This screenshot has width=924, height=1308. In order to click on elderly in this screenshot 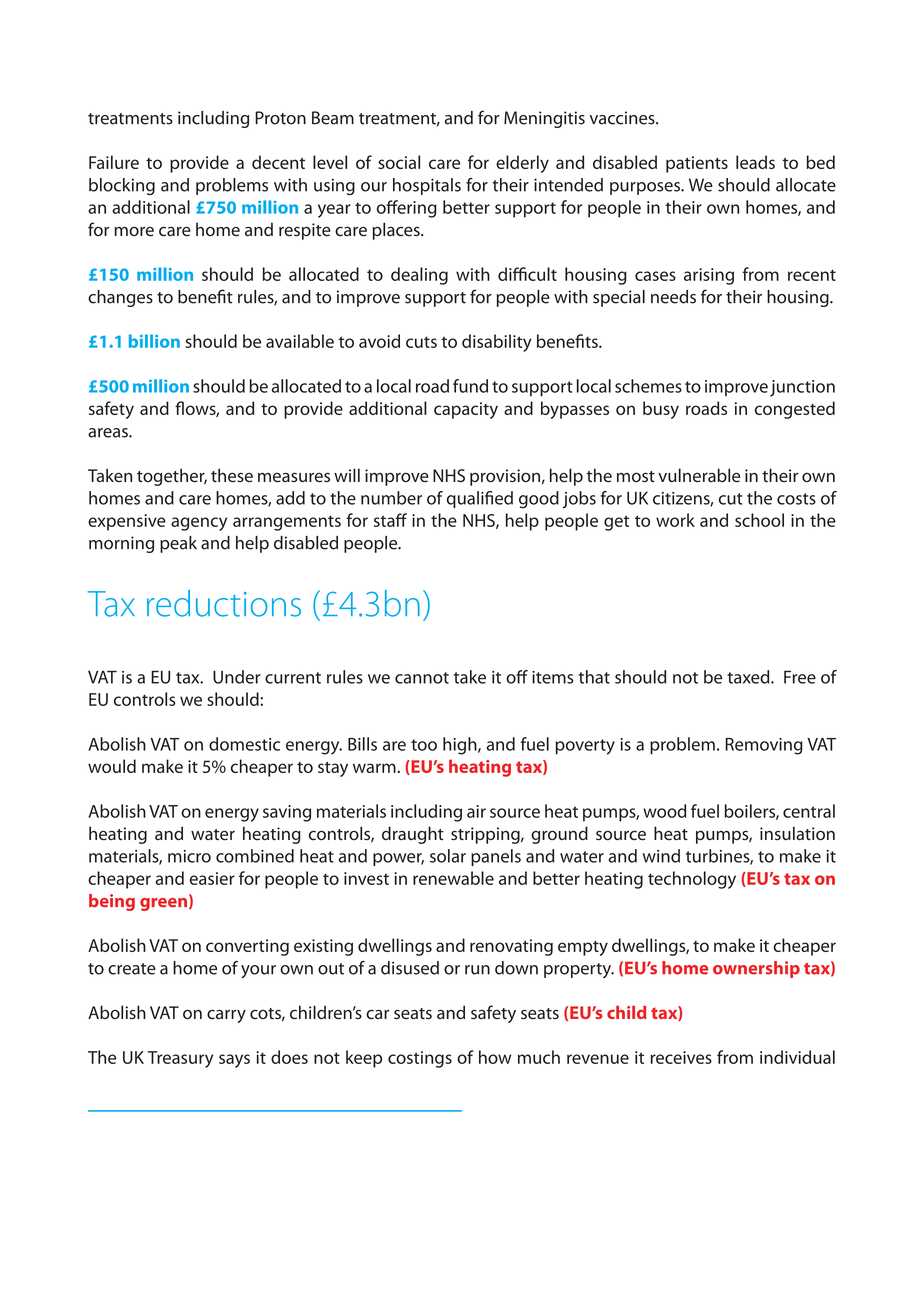, I will do `click(522, 164)`.
